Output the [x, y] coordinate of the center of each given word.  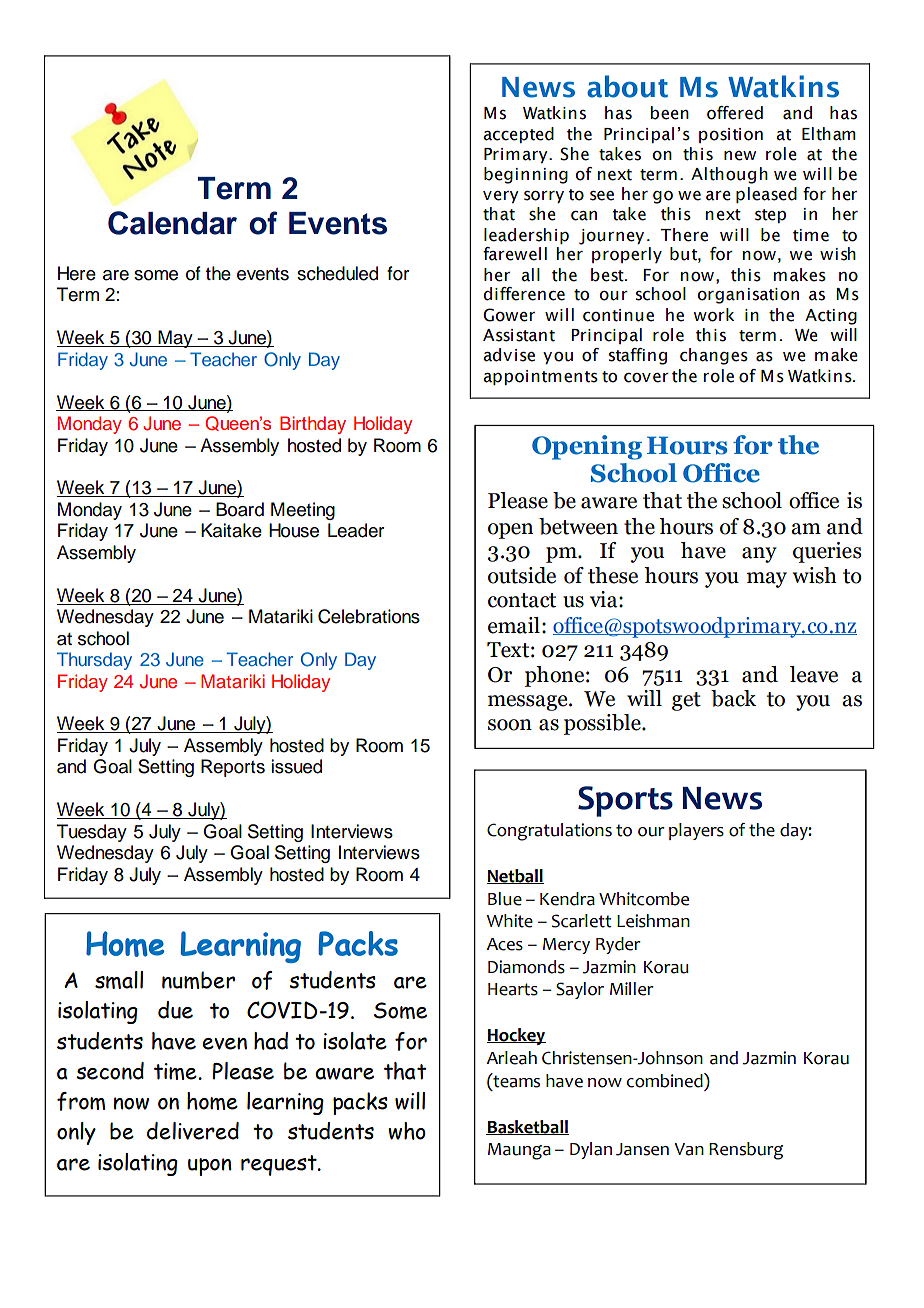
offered [735, 113]
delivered [193, 1131]
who [407, 1131]
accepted [518, 135]
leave [814, 674]
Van [689, 1149]
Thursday [94, 661]
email [514, 625]
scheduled [337, 273]
